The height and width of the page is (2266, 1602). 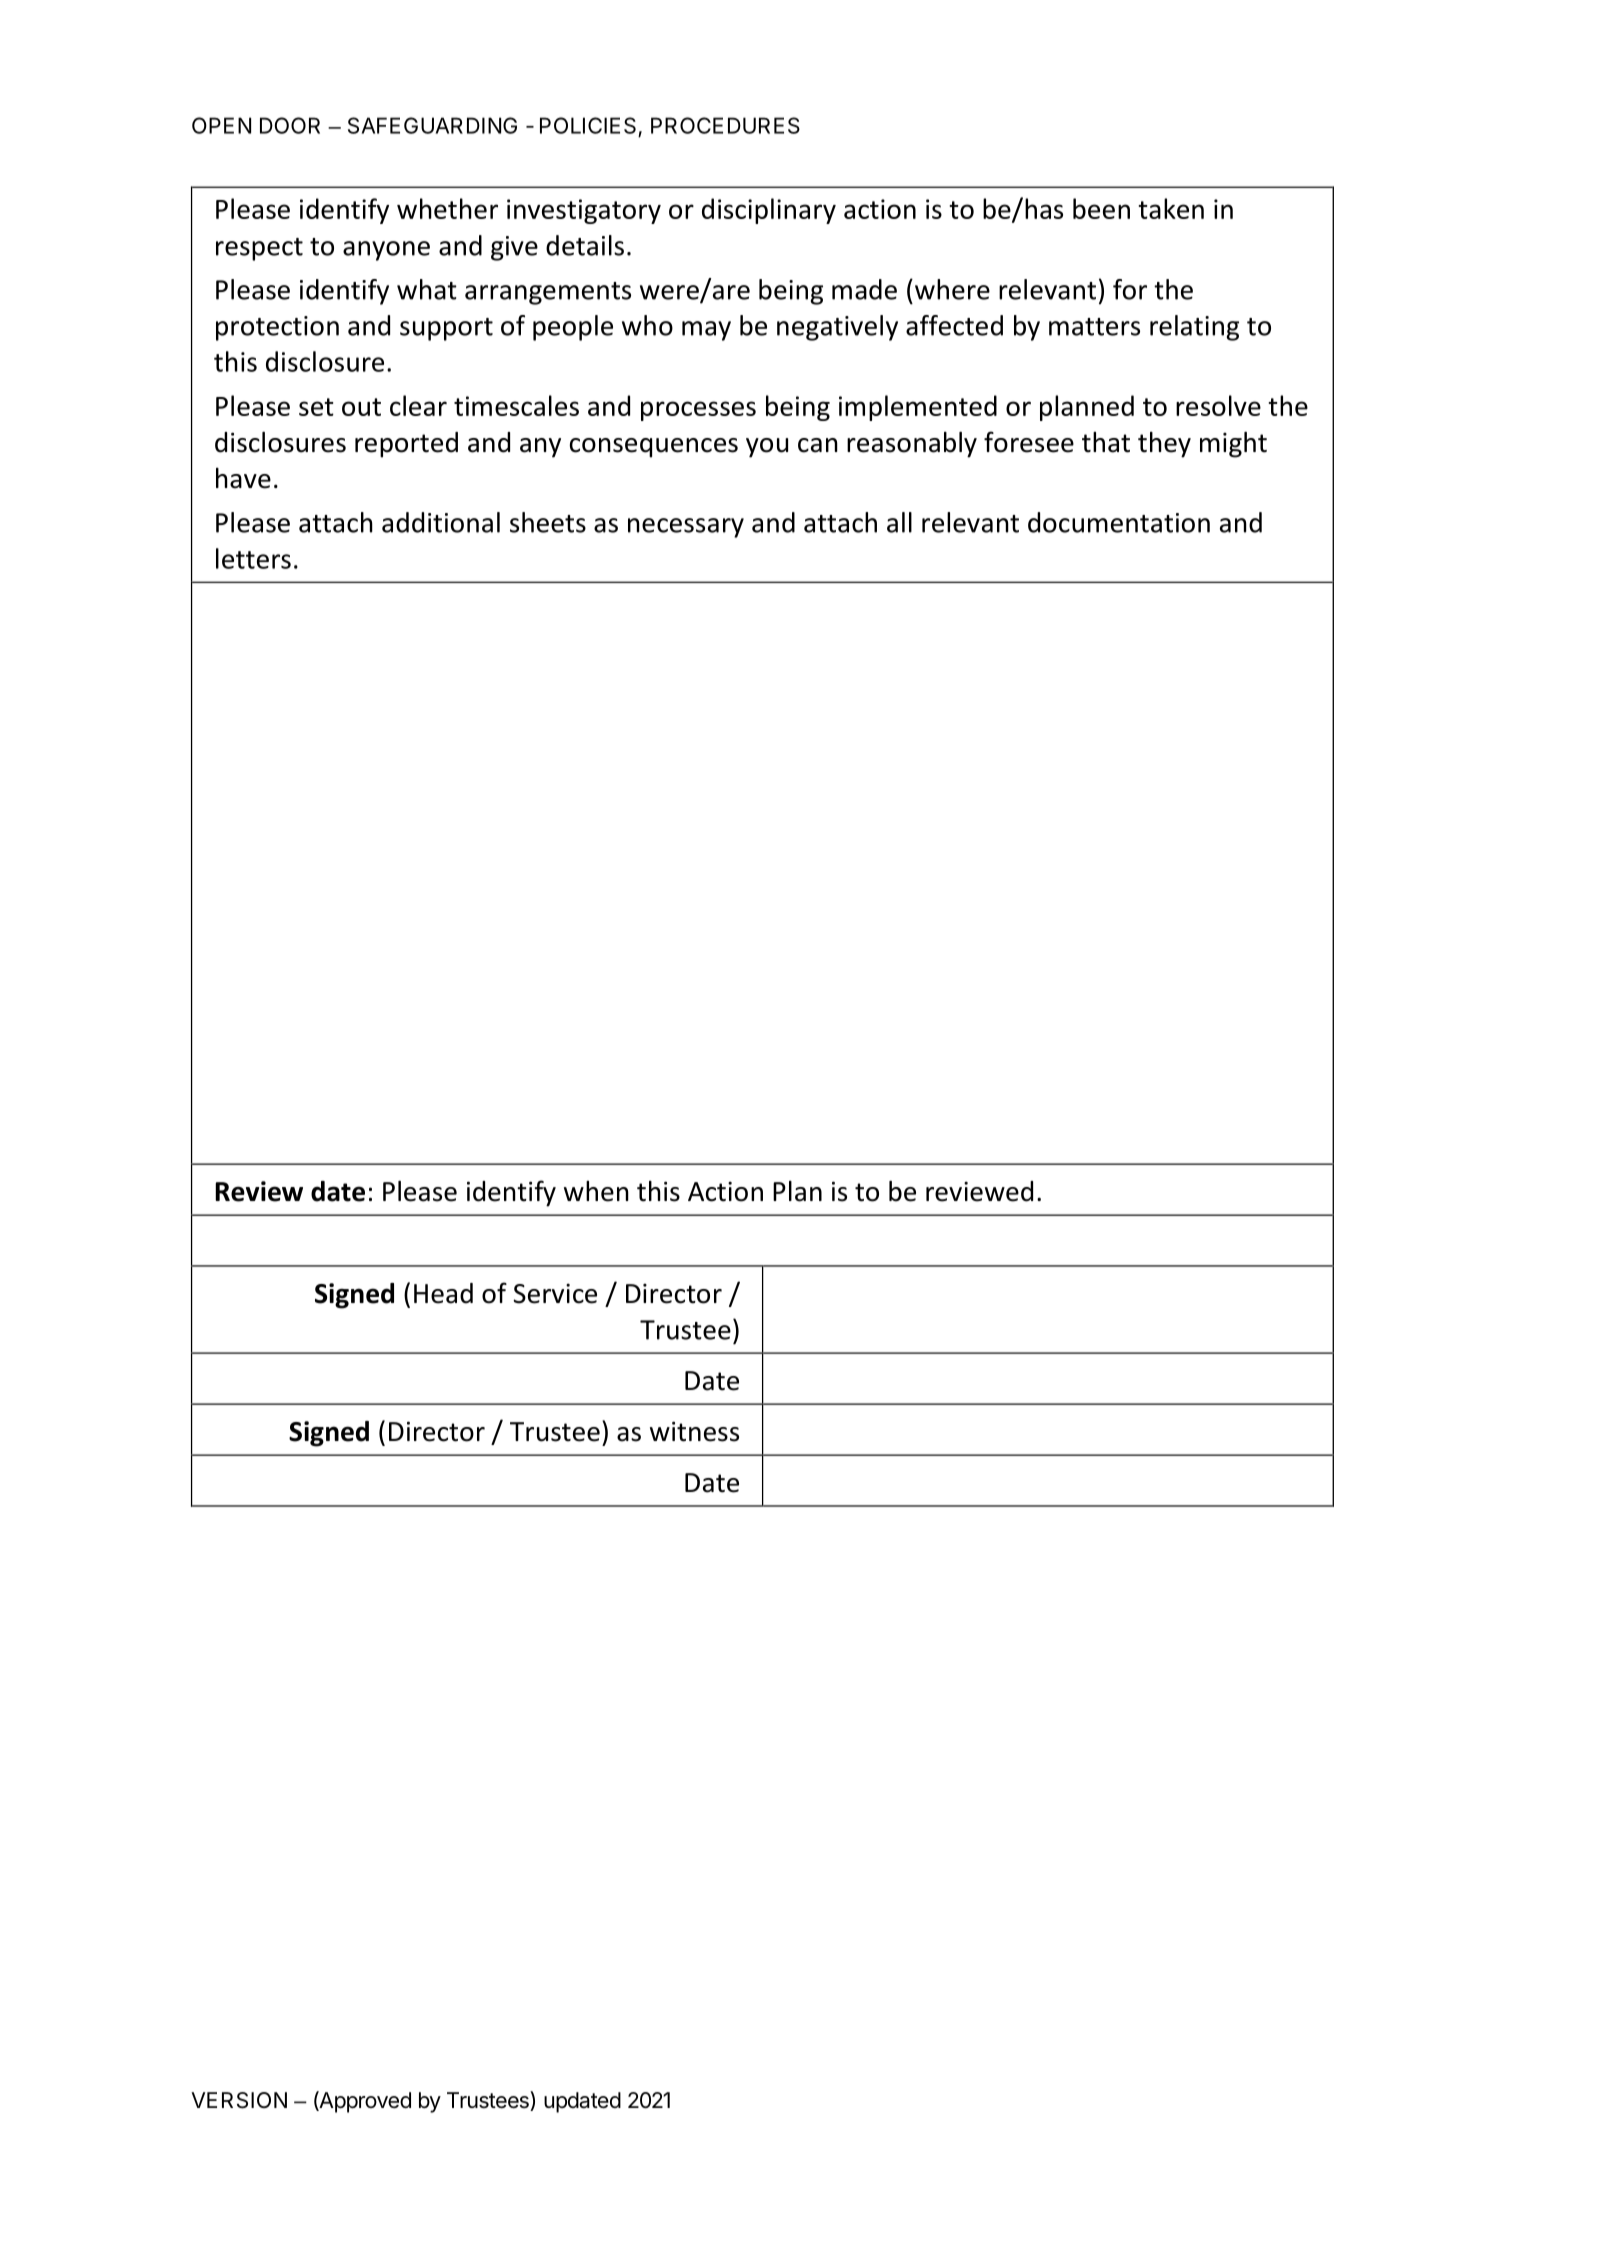 I want to click on DOOR, so click(x=290, y=125).
